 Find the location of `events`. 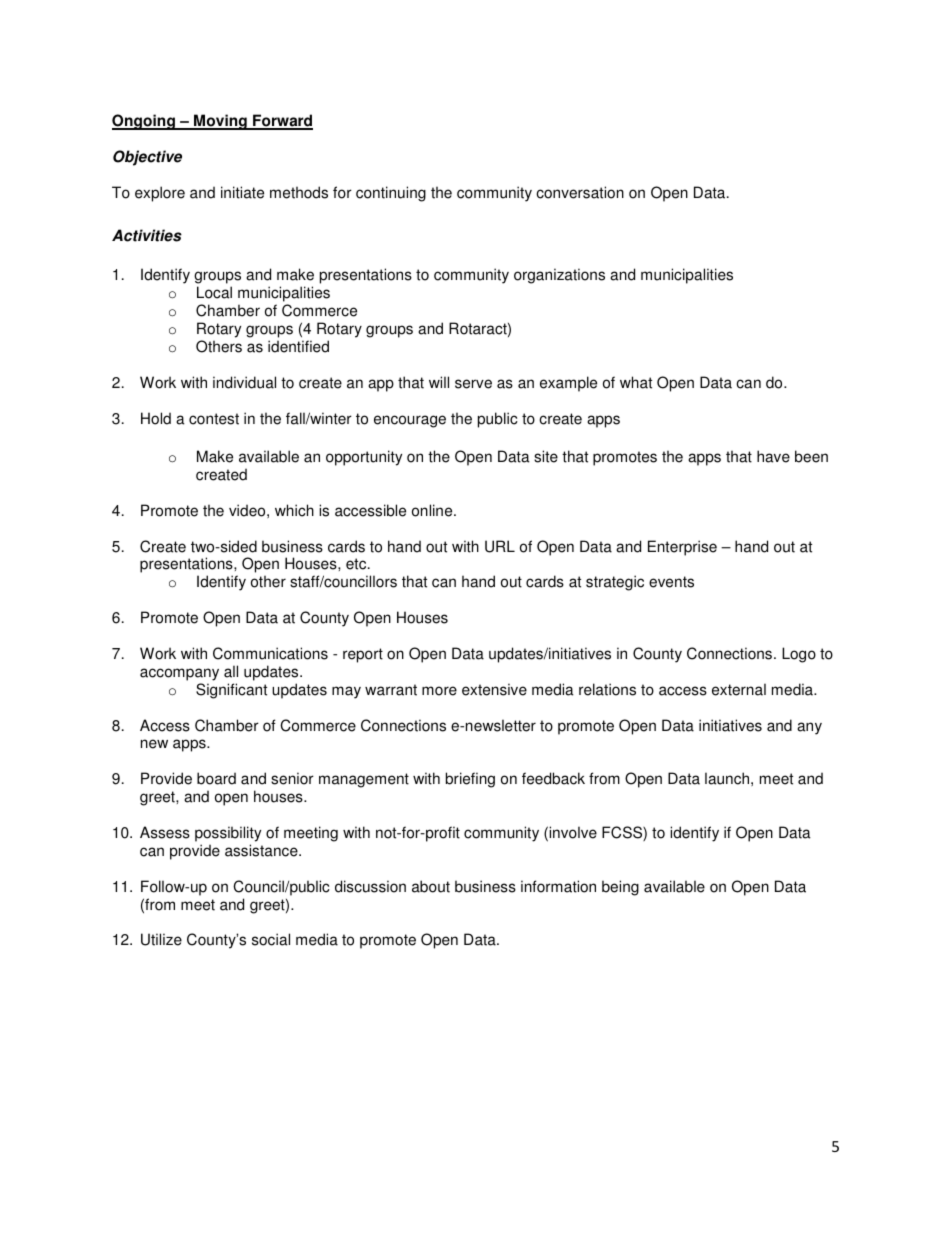

events is located at coordinates (671, 582).
